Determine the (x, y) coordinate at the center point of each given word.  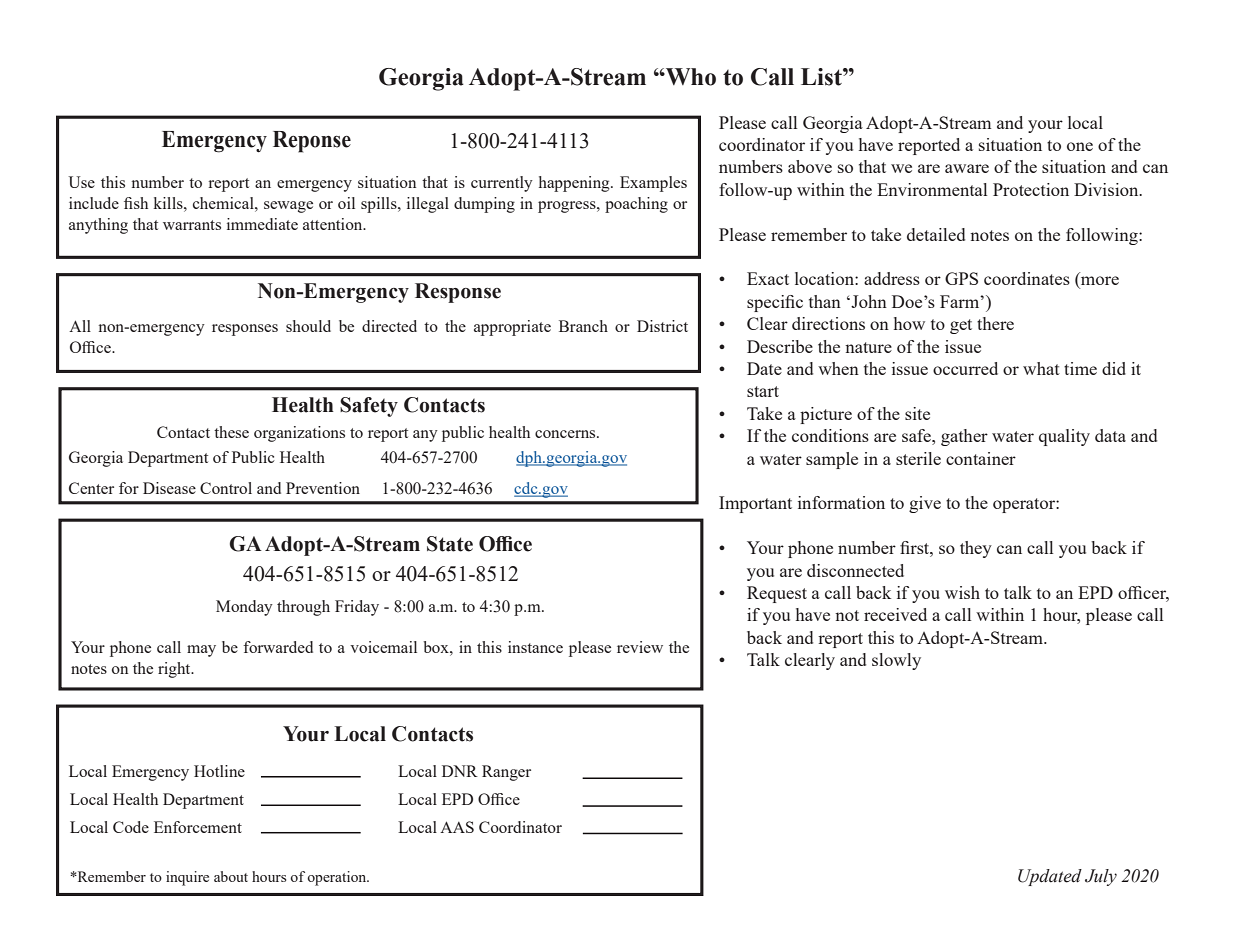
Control (226, 488)
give (925, 504)
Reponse (312, 142)
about (231, 876)
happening (575, 184)
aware (967, 168)
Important (755, 504)
